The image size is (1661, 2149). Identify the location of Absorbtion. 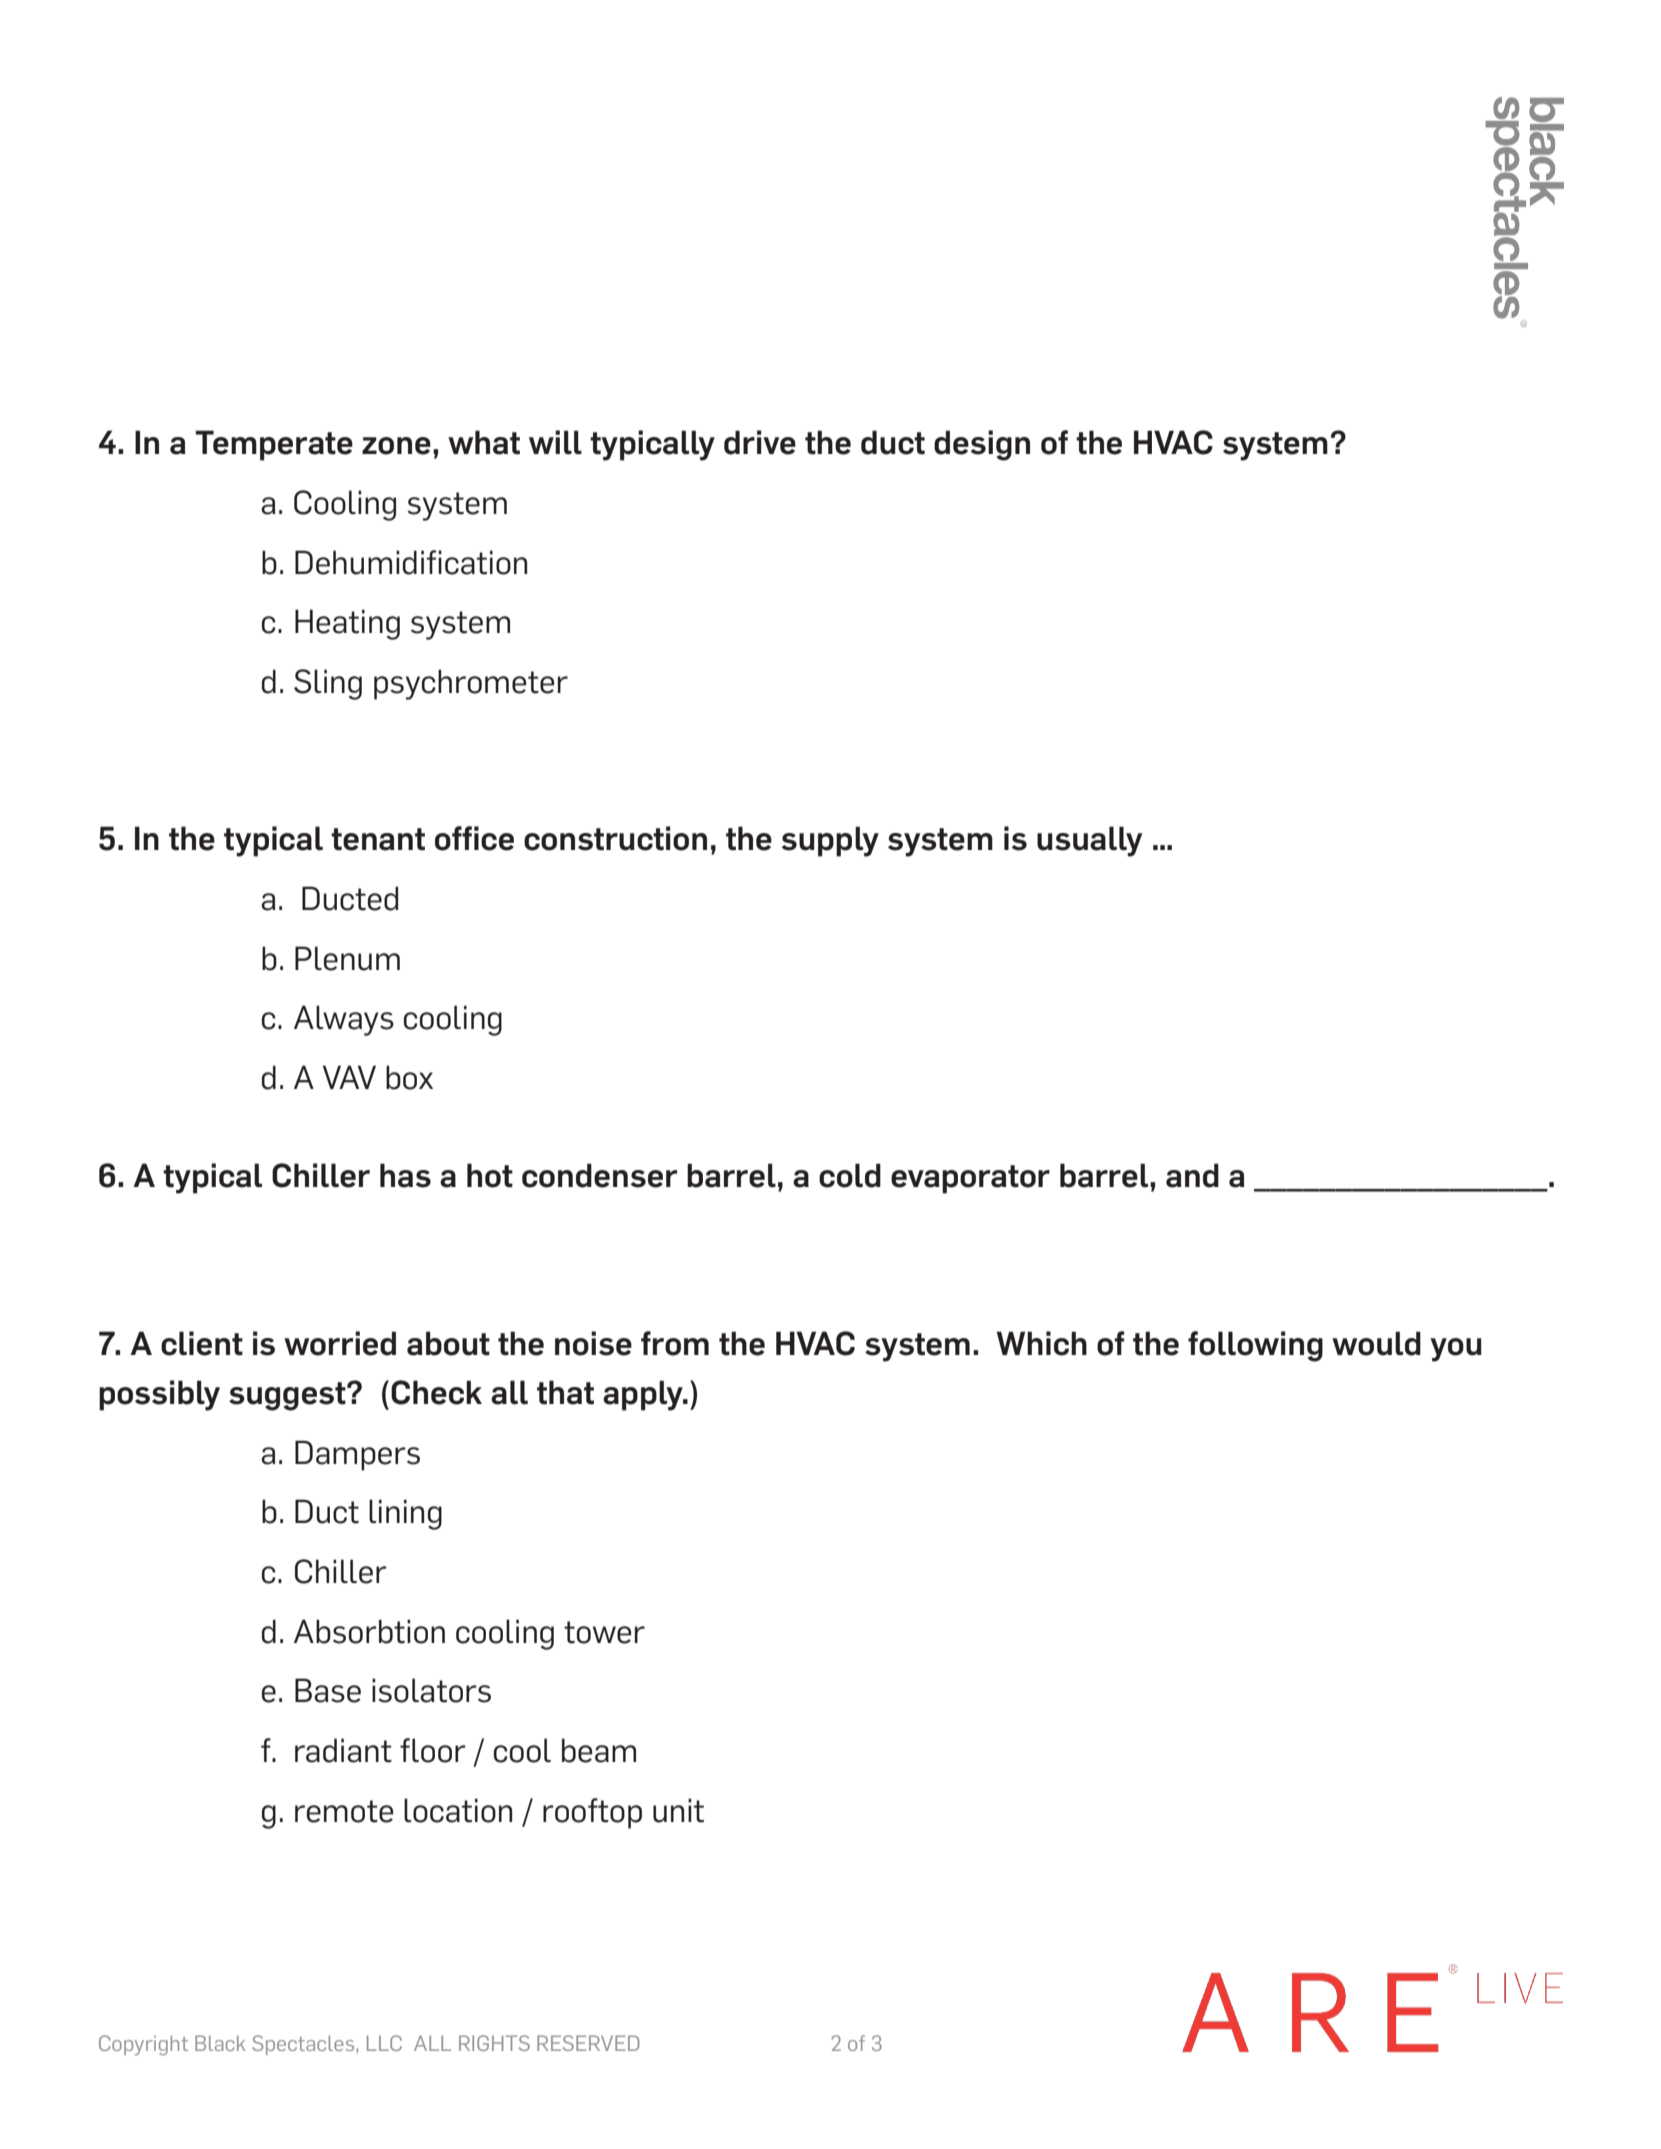
(369, 1631).
